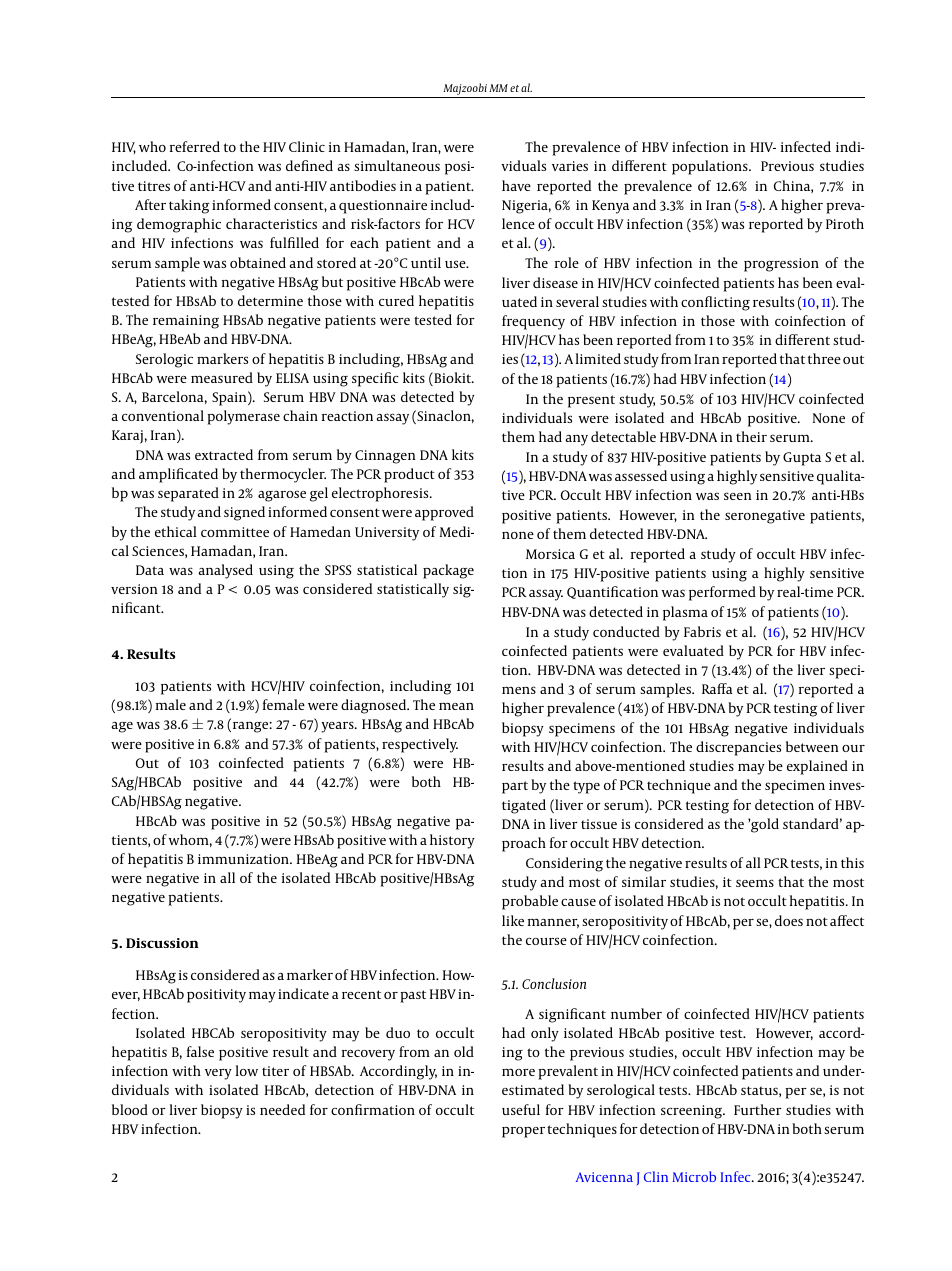 Image resolution: width=952 pixels, height=1271 pixels. What do you see at coordinates (738, 496) in the page?
I see `seen` at bounding box center [738, 496].
